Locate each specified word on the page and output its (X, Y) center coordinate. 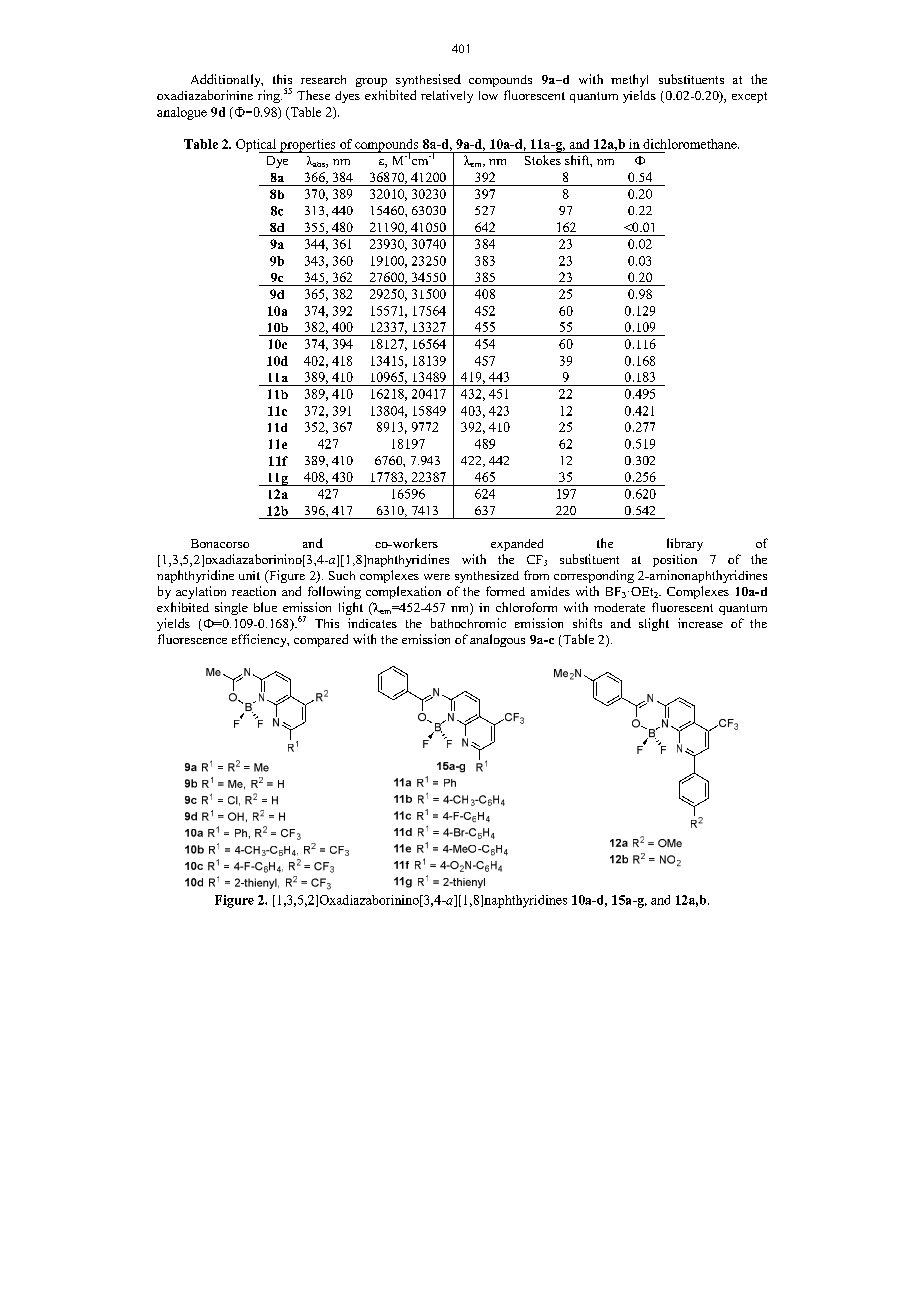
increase (700, 623)
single (231, 608)
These (313, 95)
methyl (629, 80)
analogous (497, 640)
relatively (447, 96)
